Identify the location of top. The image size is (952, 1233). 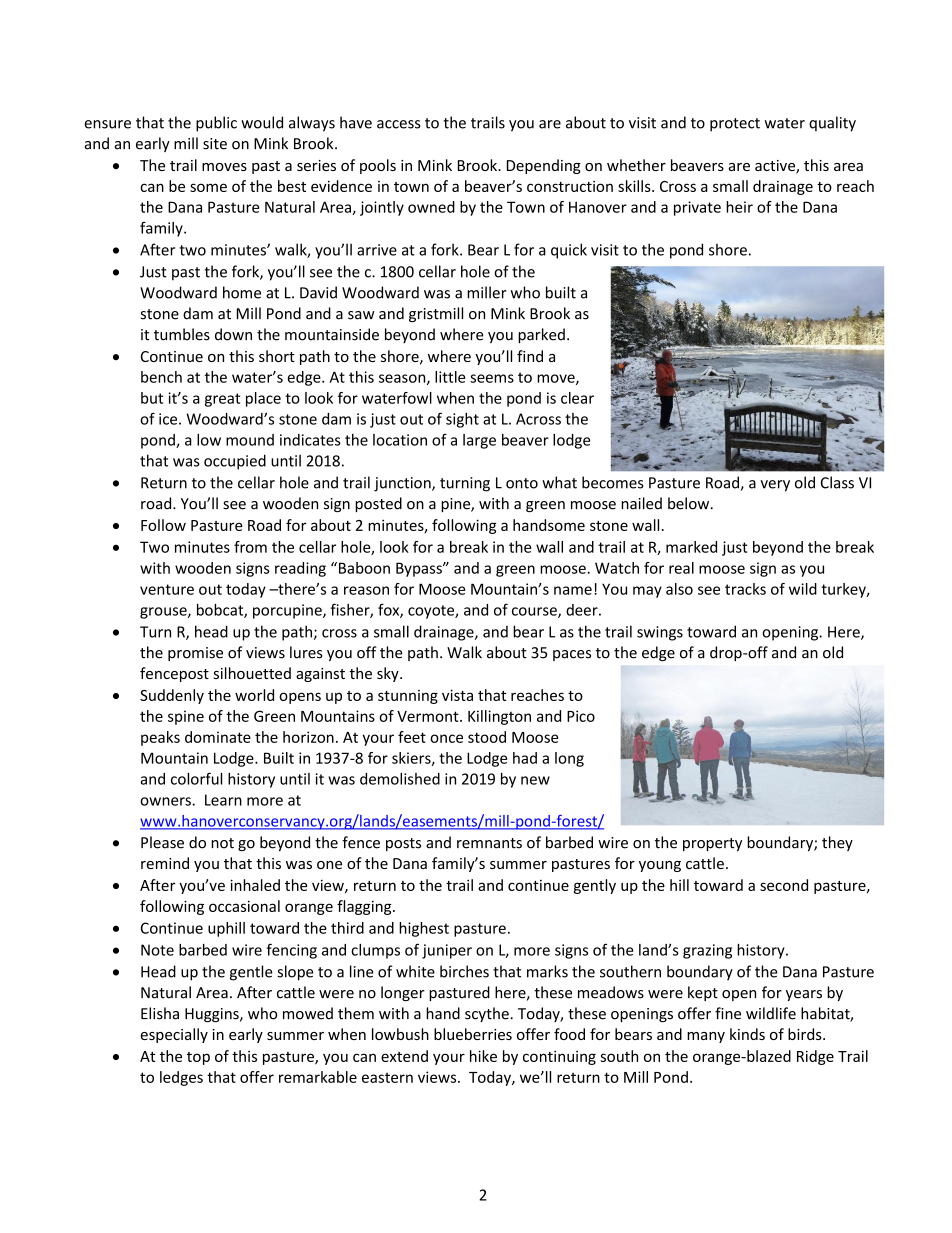
(198, 1058).
